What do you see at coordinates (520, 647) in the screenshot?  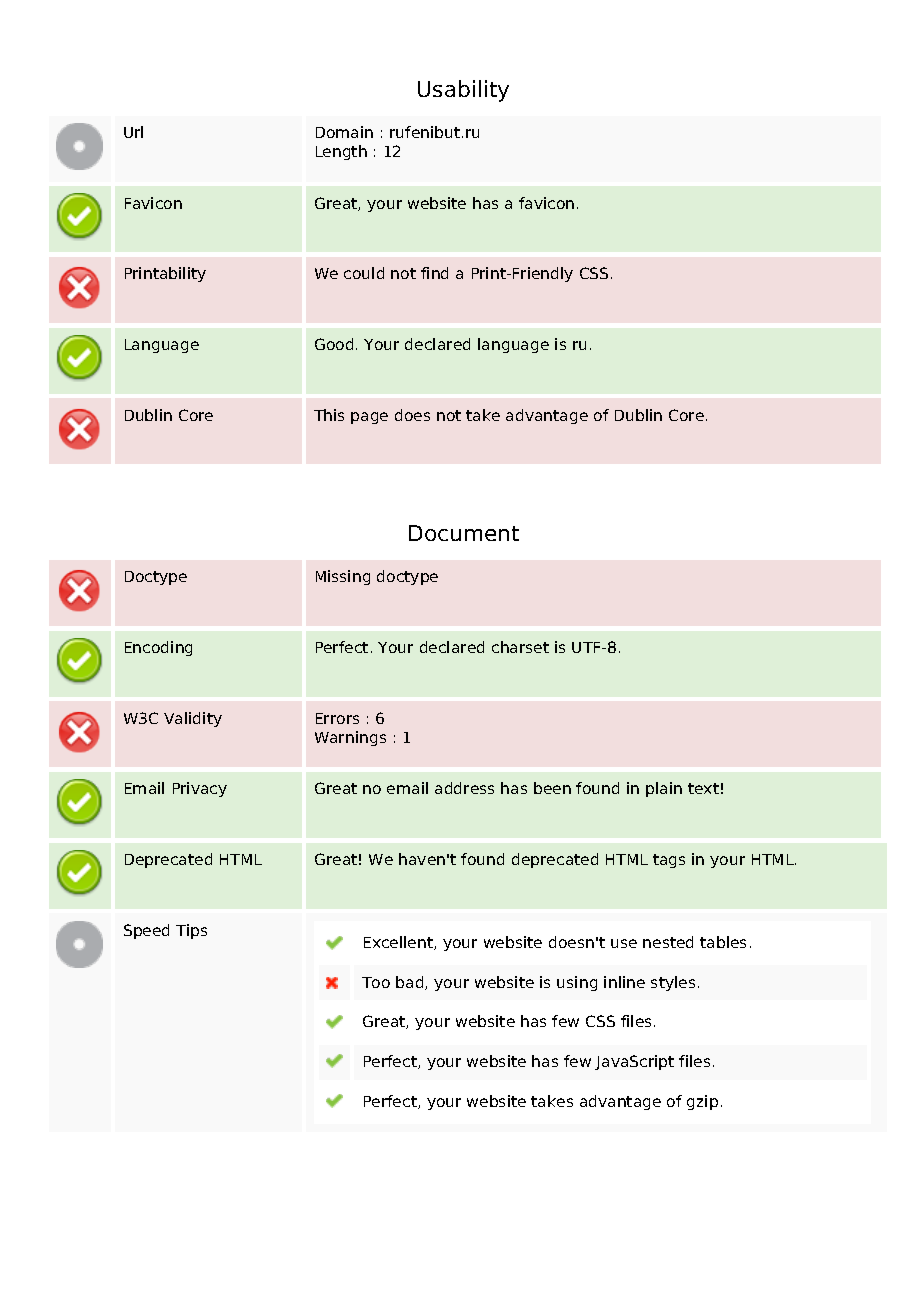 I see `charset` at bounding box center [520, 647].
